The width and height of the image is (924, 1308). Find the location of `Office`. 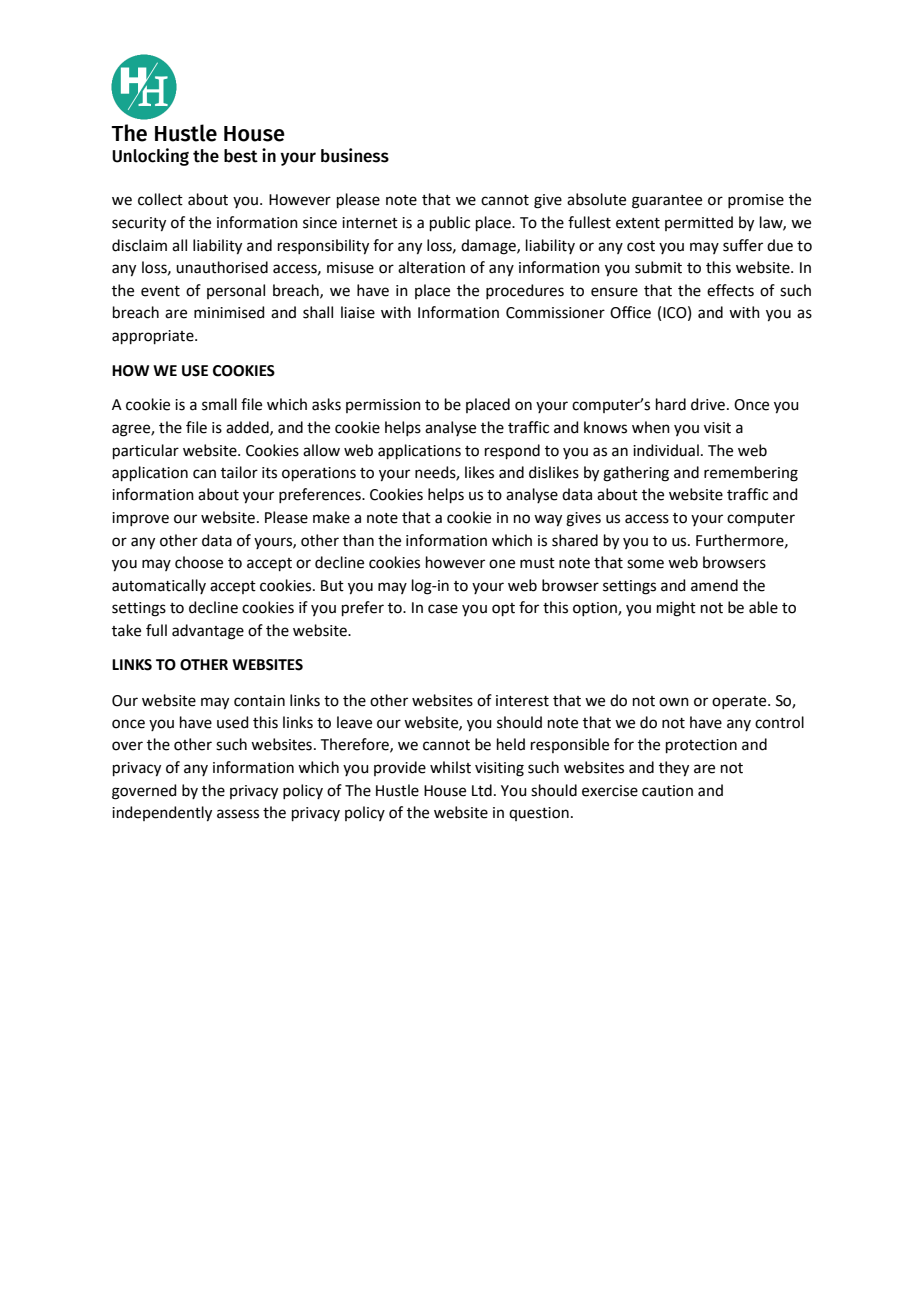

Office is located at coordinates (630, 312).
